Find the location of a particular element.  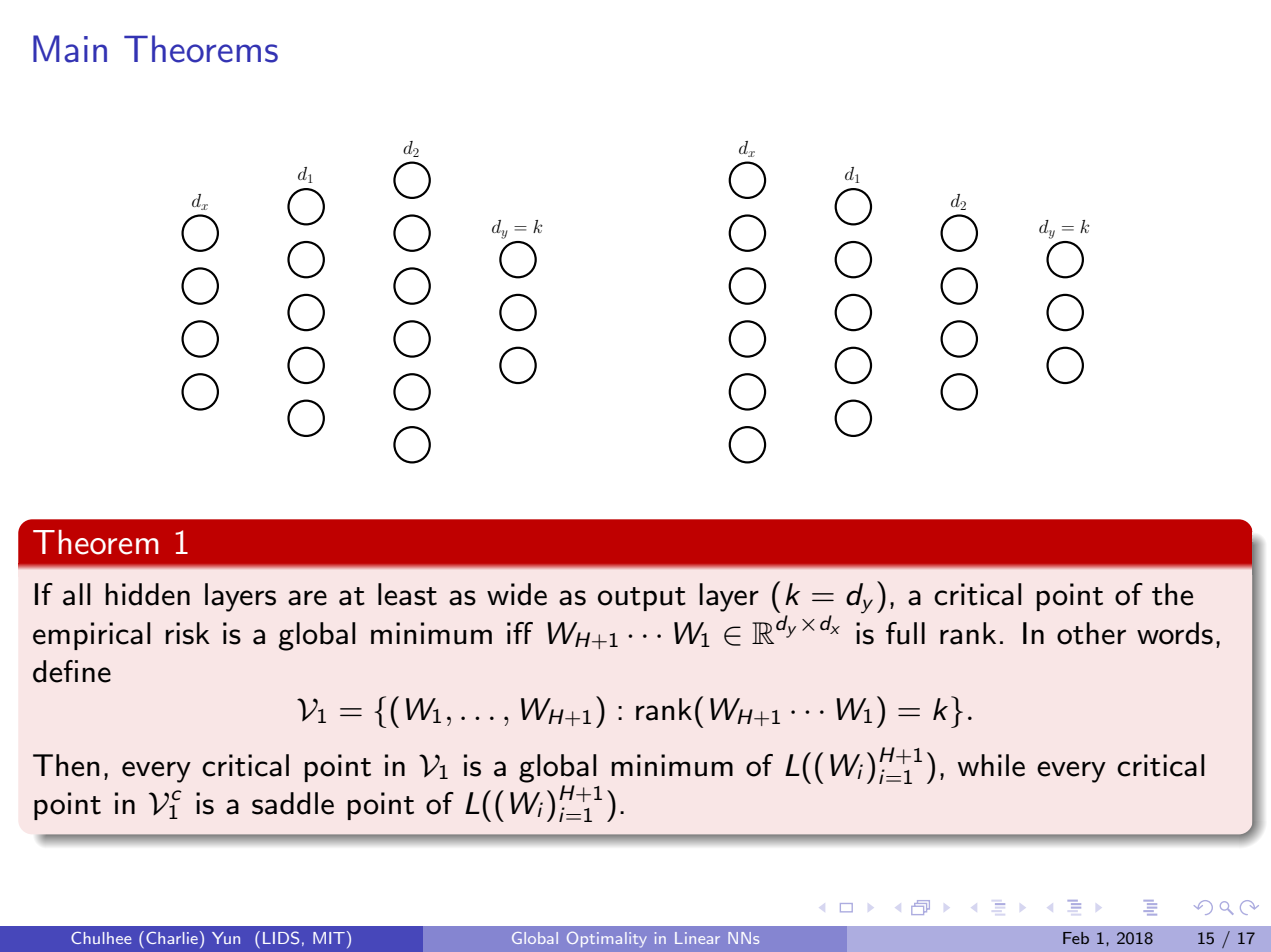

Yun is located at coordinates (226, 938).
